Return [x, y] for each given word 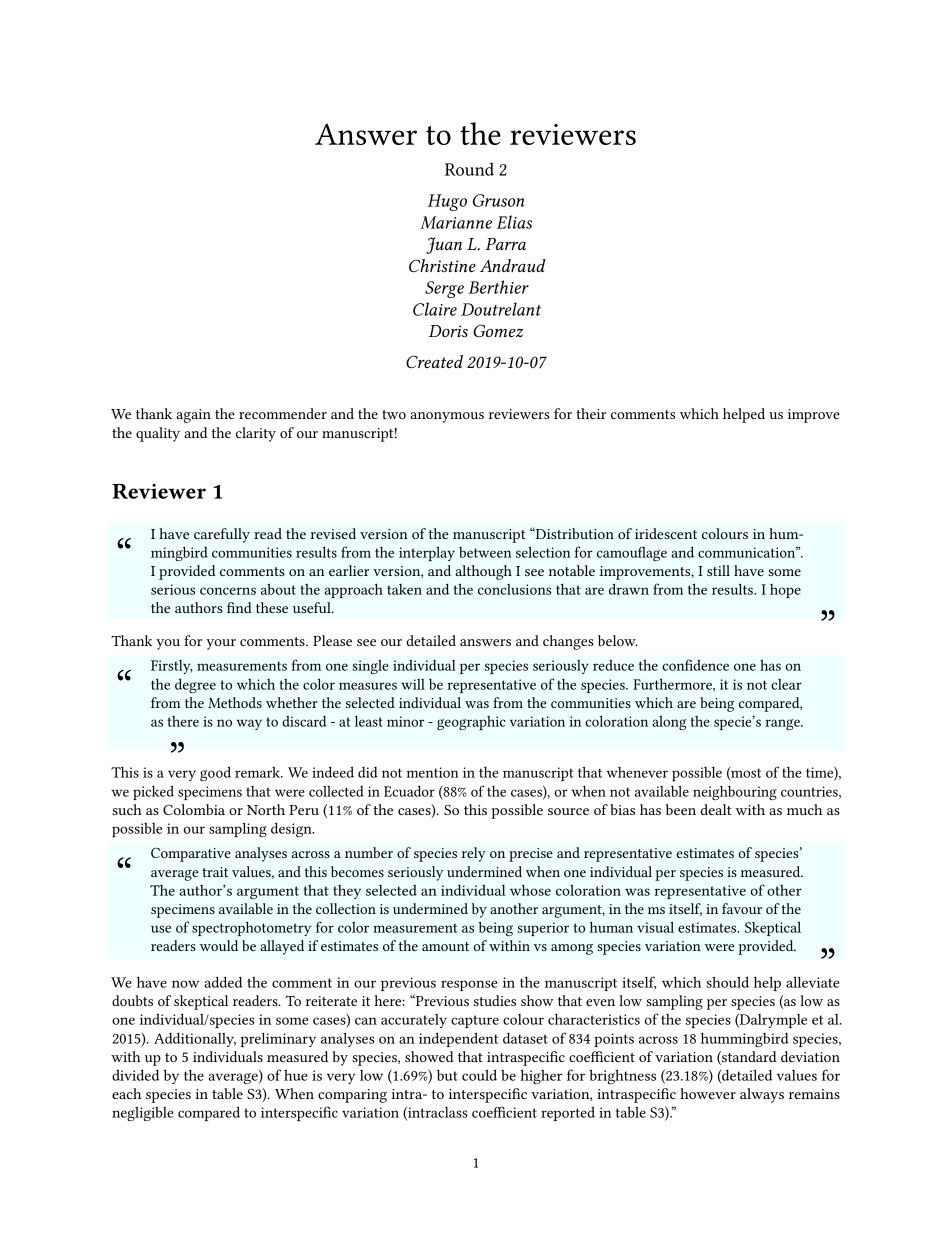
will [413, 684]
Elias [514, 222]
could [479, 1075]
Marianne [456, 222]
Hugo [447, 202]
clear [786, 684]
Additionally [195, 1039]
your [221, 644]
